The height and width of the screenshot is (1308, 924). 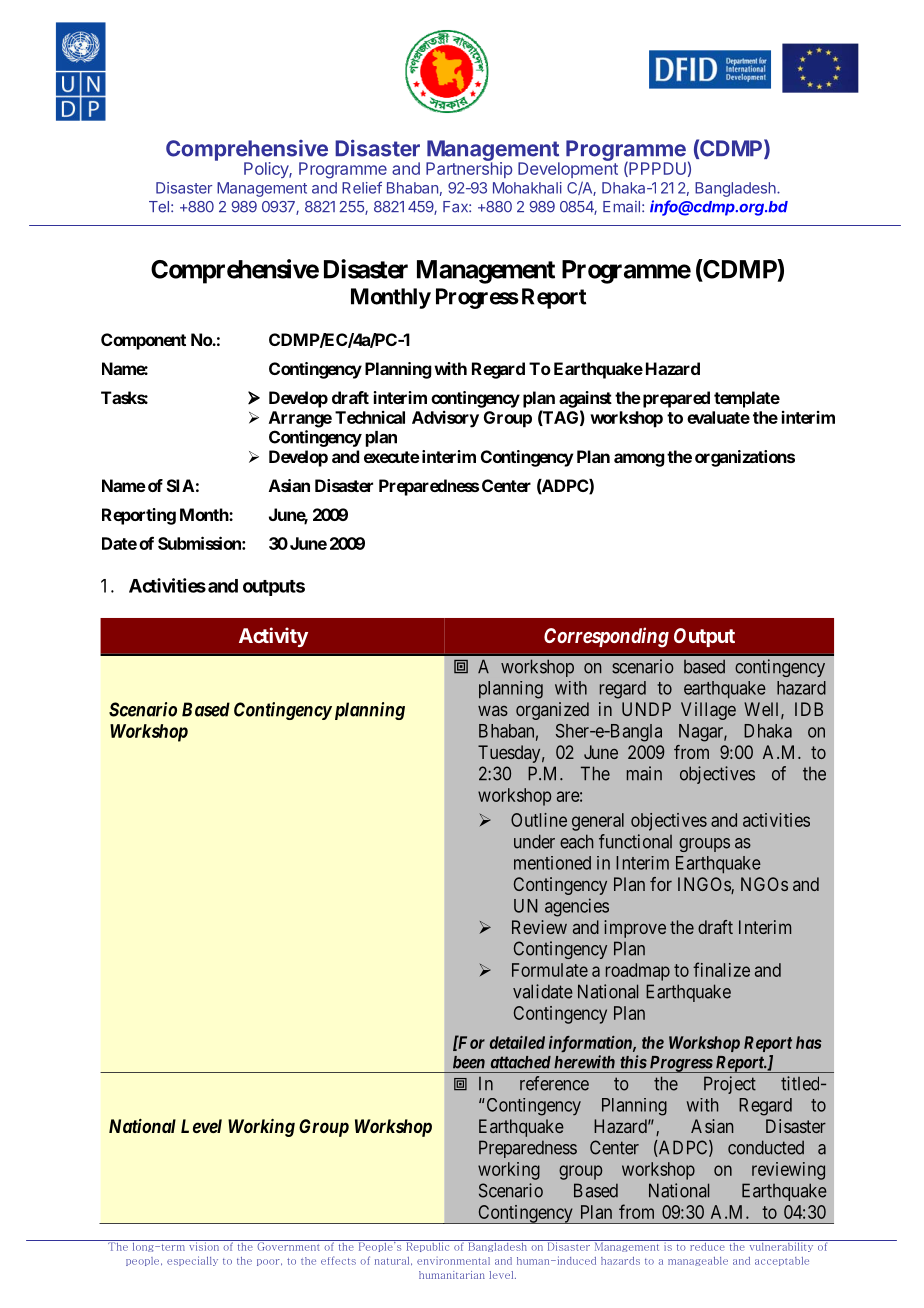 What do you see at coordinates (708, 711) in the screenshot?
I see `Village` at bounding box center [708, 711].
